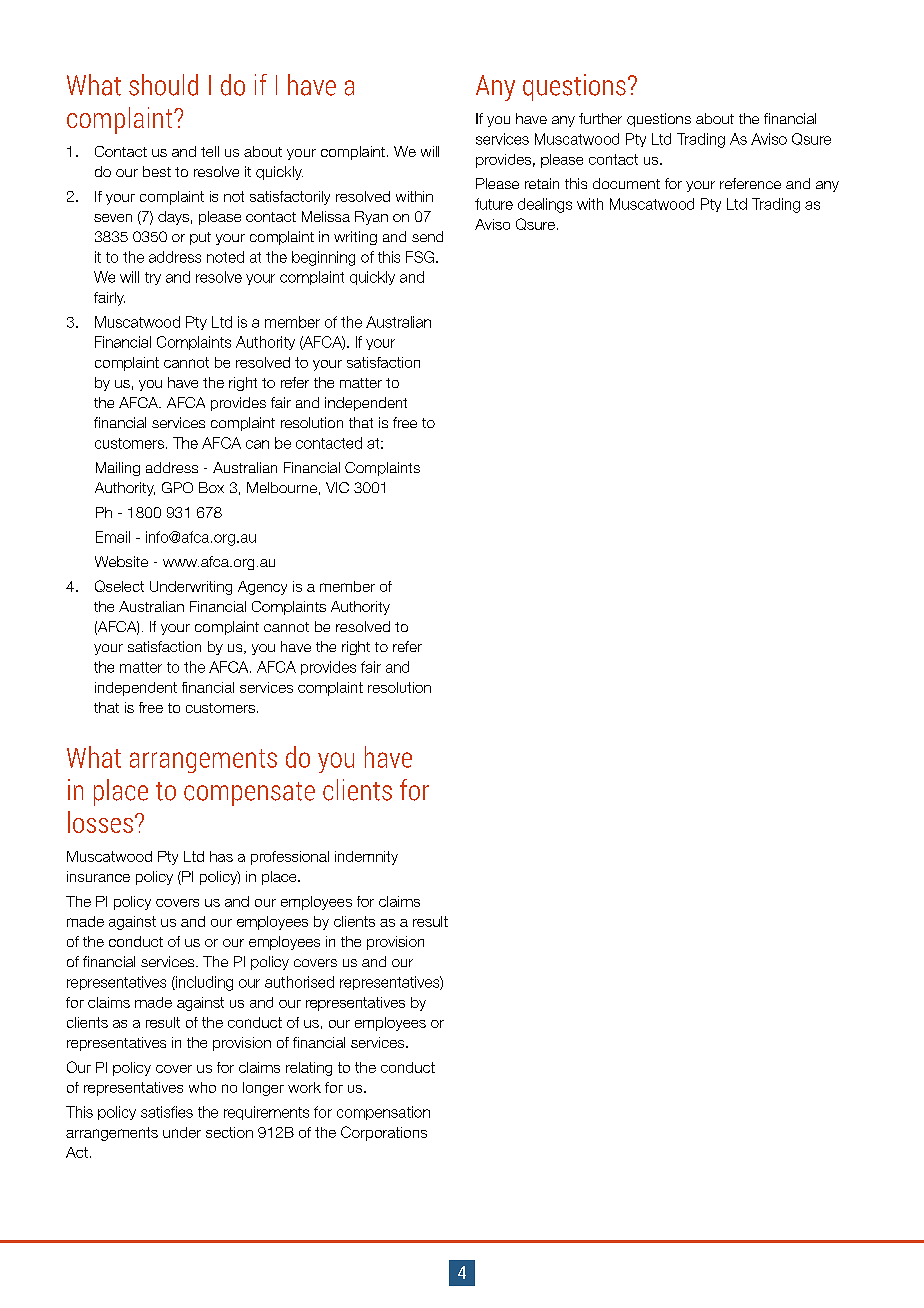 Image resolution: width=924 pixels, height=1308 pixels. What do you see at coordinates (153, 278) in the page?
I see `try` at bounding box center [153, 278].
